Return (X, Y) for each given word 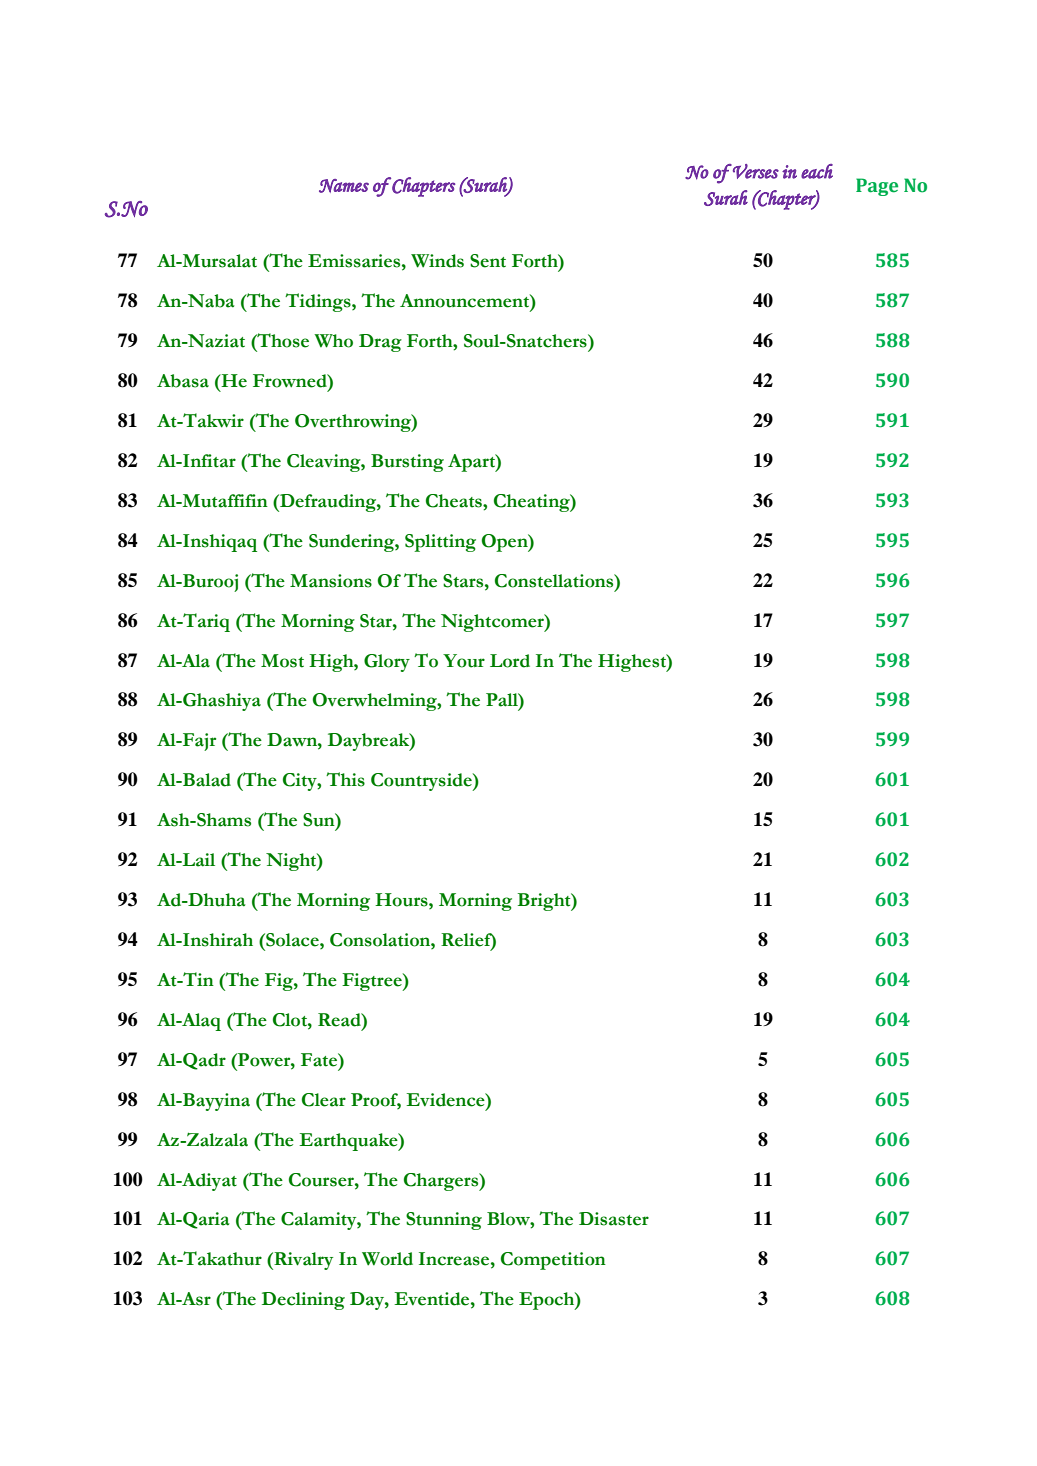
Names (344, 186)
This (345, 779)
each (817, 171)
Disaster (614, 1219)
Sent (488, 261)
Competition (553, 1261)
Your (464, 661)
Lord (510, 661)
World (387, 1259)
